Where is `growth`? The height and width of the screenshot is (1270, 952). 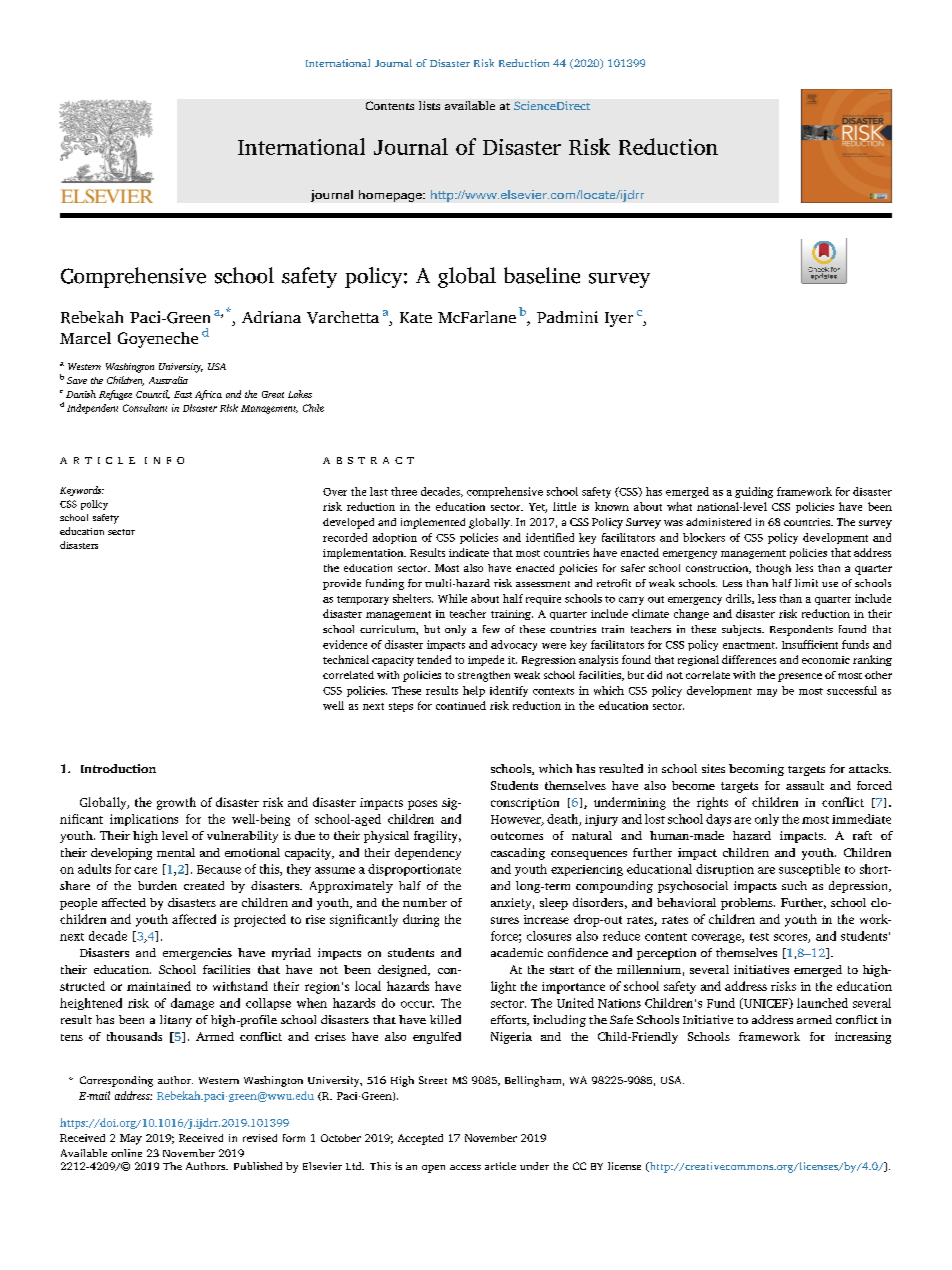 growth is located at coordinates (176, 803).
